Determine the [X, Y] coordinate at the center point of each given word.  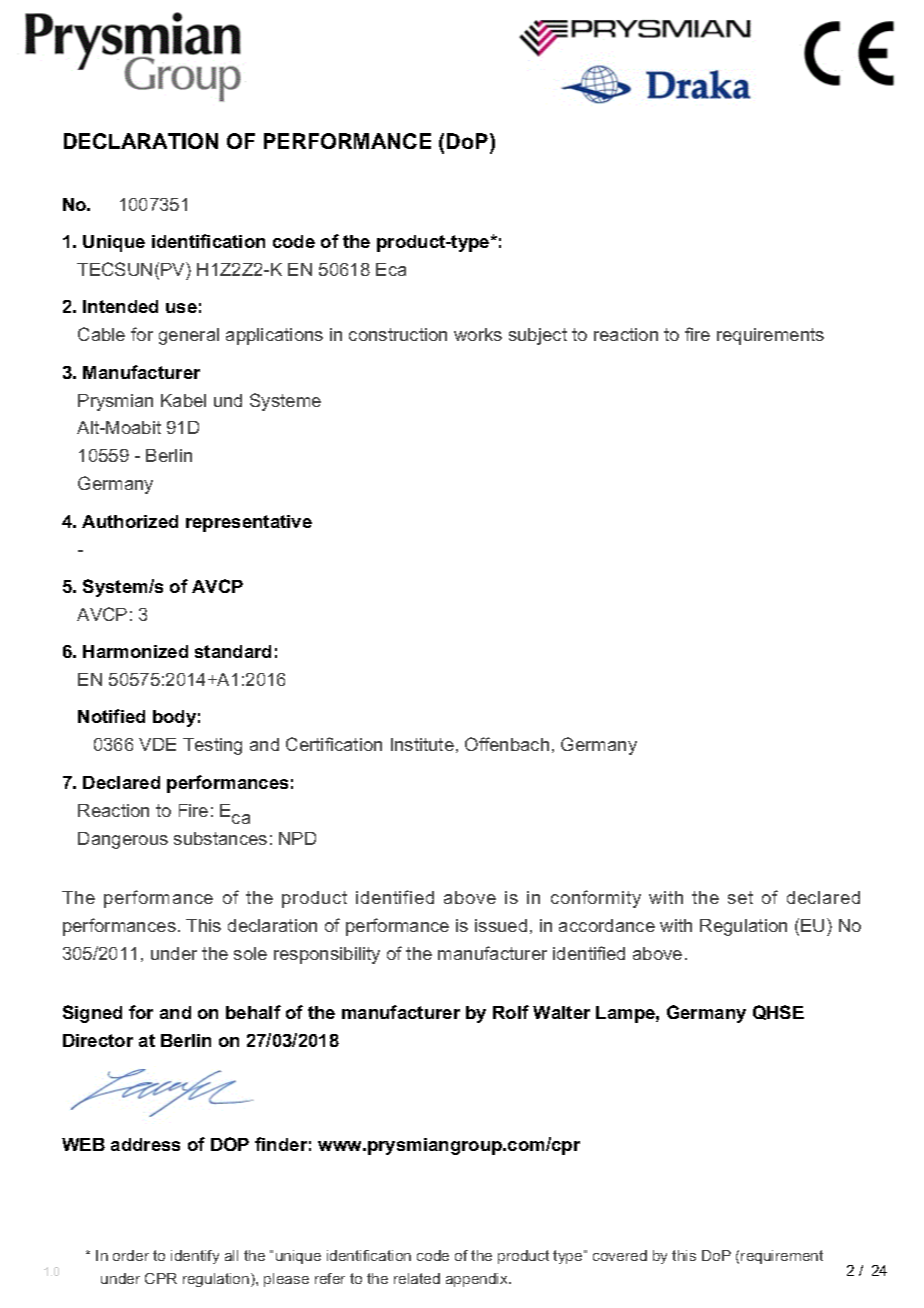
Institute [422, 744]
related [417, 1278]
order [131, 1255]
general [189, 336]
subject [538, 336]
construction [398, 334]
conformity [596, 899]
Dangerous [123, 840]
